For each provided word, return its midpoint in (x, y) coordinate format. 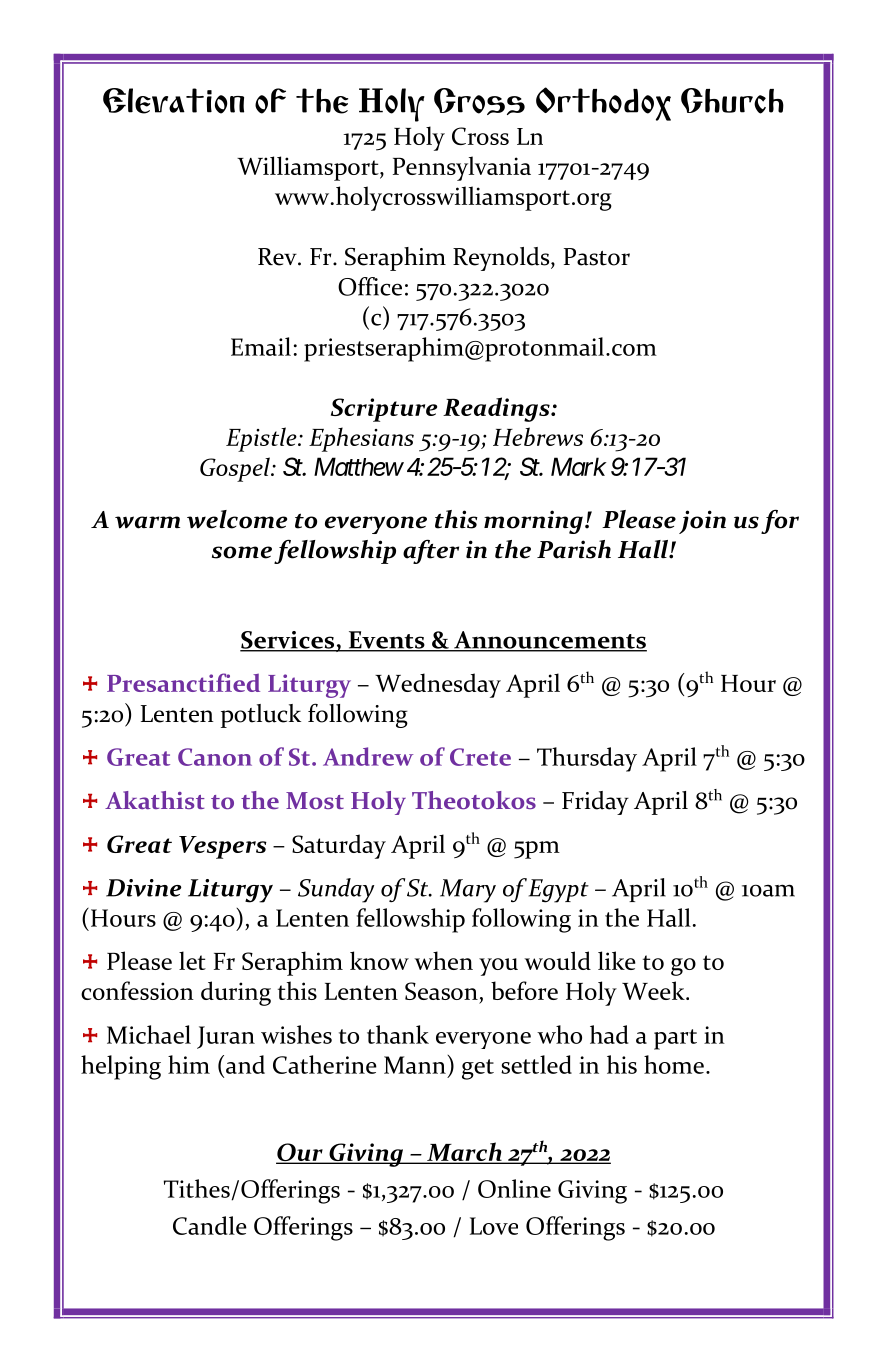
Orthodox (603, 104)
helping (121, 1067)
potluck (261, 716)
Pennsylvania (462, 168)
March (464, 1153)
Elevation (173, 101)
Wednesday (438, 685)
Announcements (549, 641)
